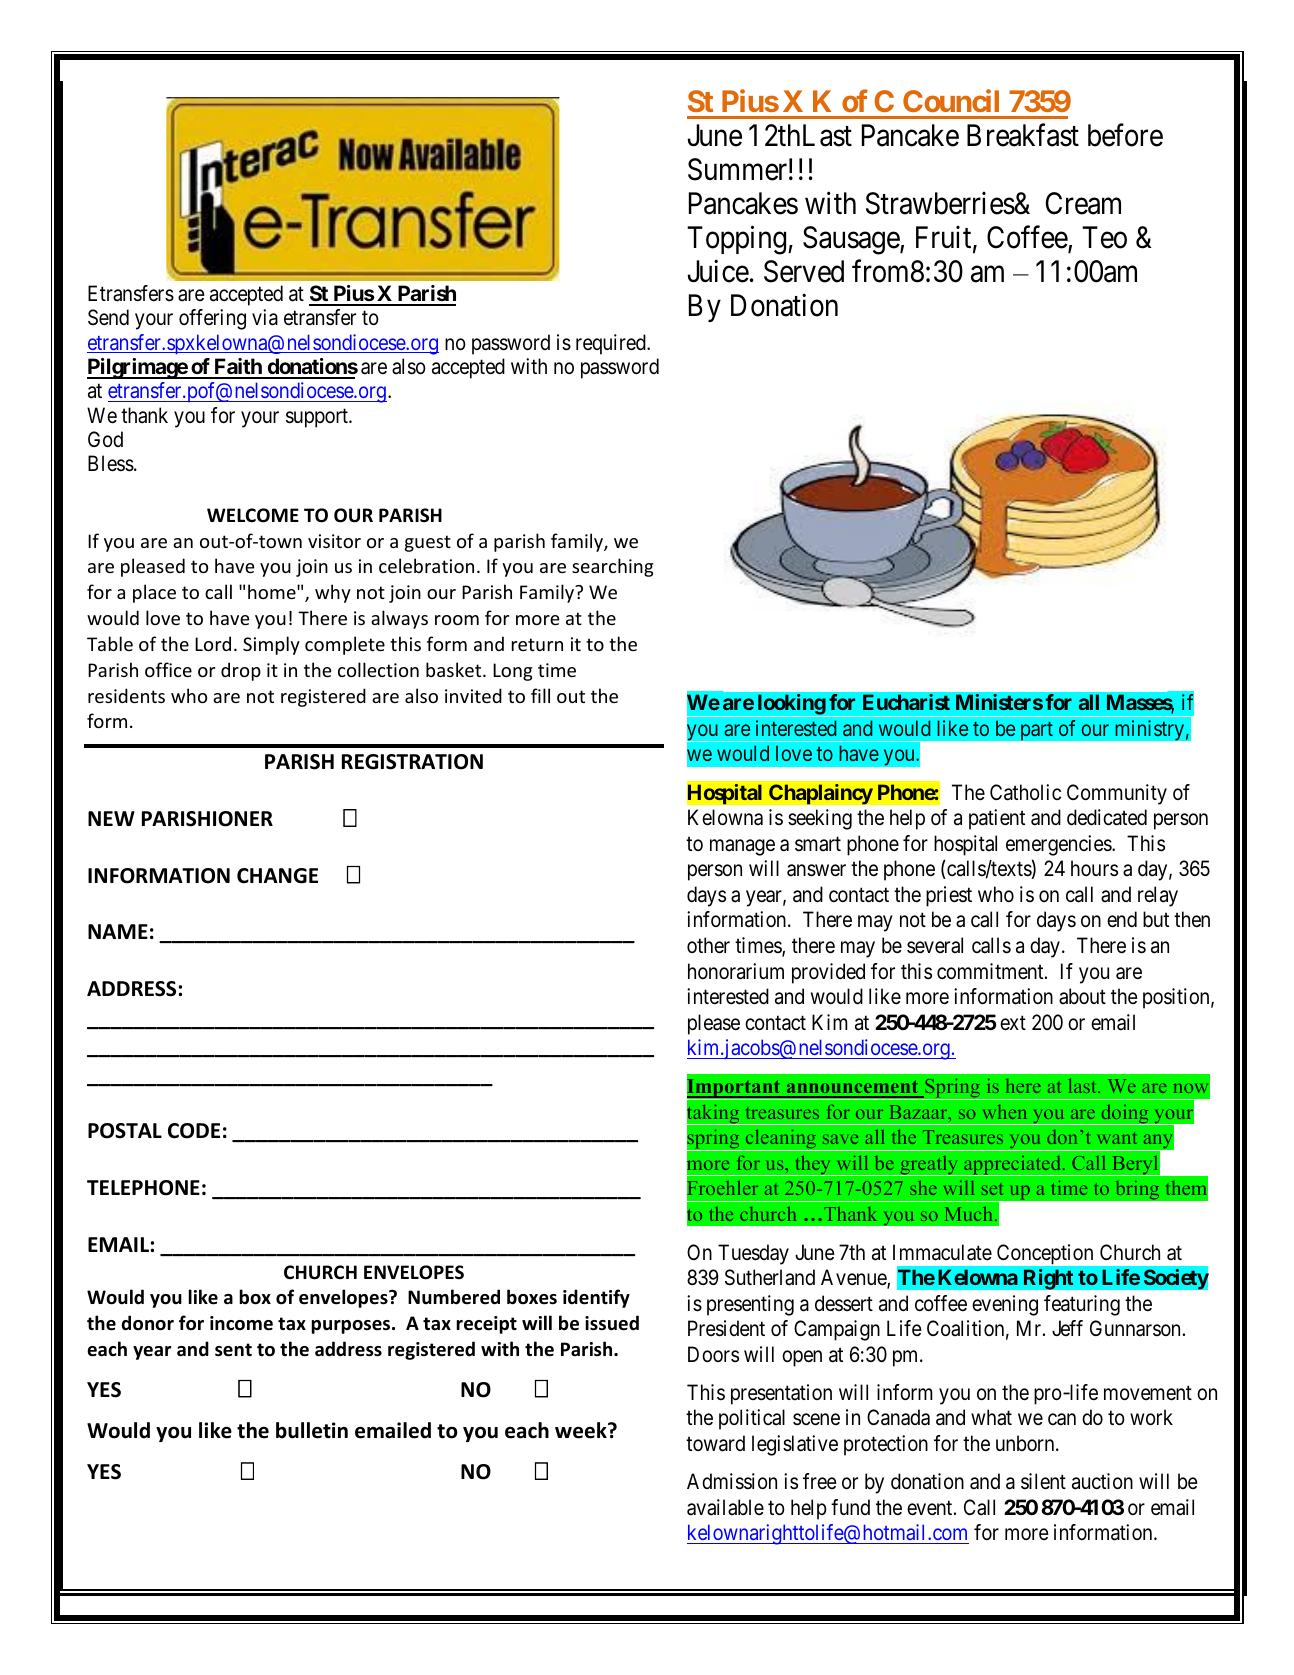  What do you see at coordinates (715, 1443) in the screenshot?
I see `toward` at bounding box center [715, 1443].
